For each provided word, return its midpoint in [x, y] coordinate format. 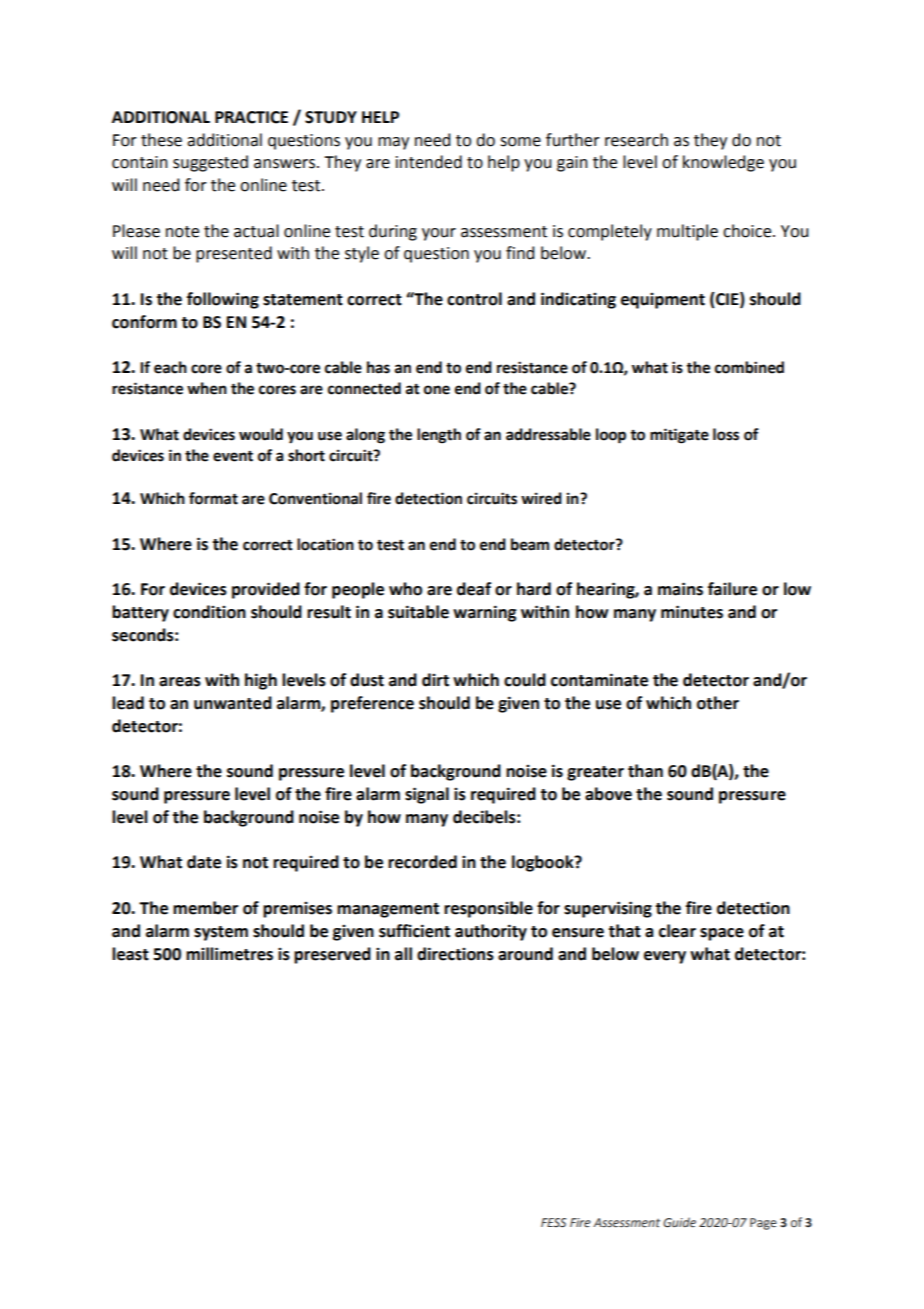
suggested [210, 163]
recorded [422, 862]
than [645, 771]
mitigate [679, 436]
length [439, 436]
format [213, 498]
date [204, 862]
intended [429, 162]
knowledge [723, 163]
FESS [553, 1222]
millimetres [229, 954]
